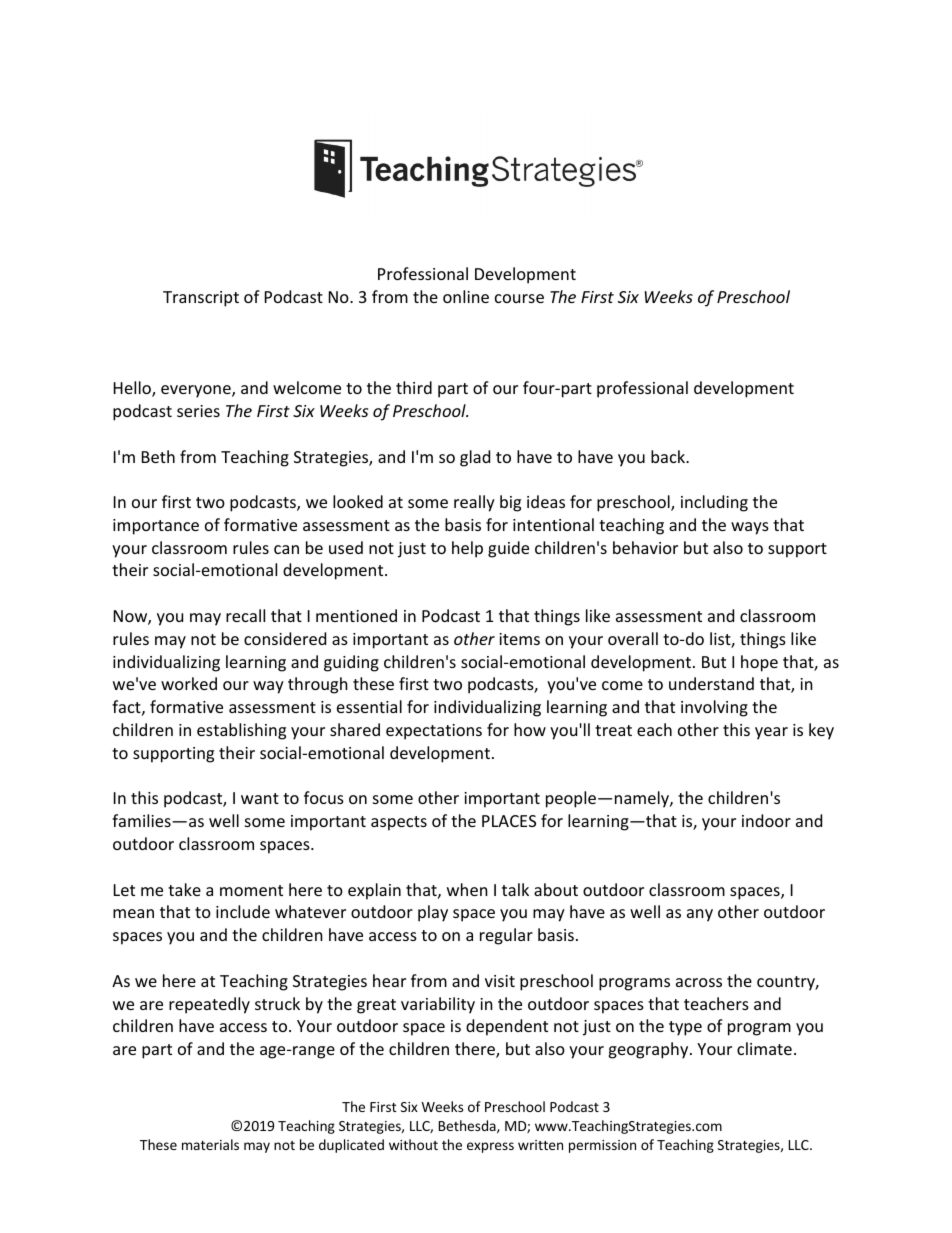 This screenshot has height=1233, width=952. I want to click on permission, so click(602, 1146).
